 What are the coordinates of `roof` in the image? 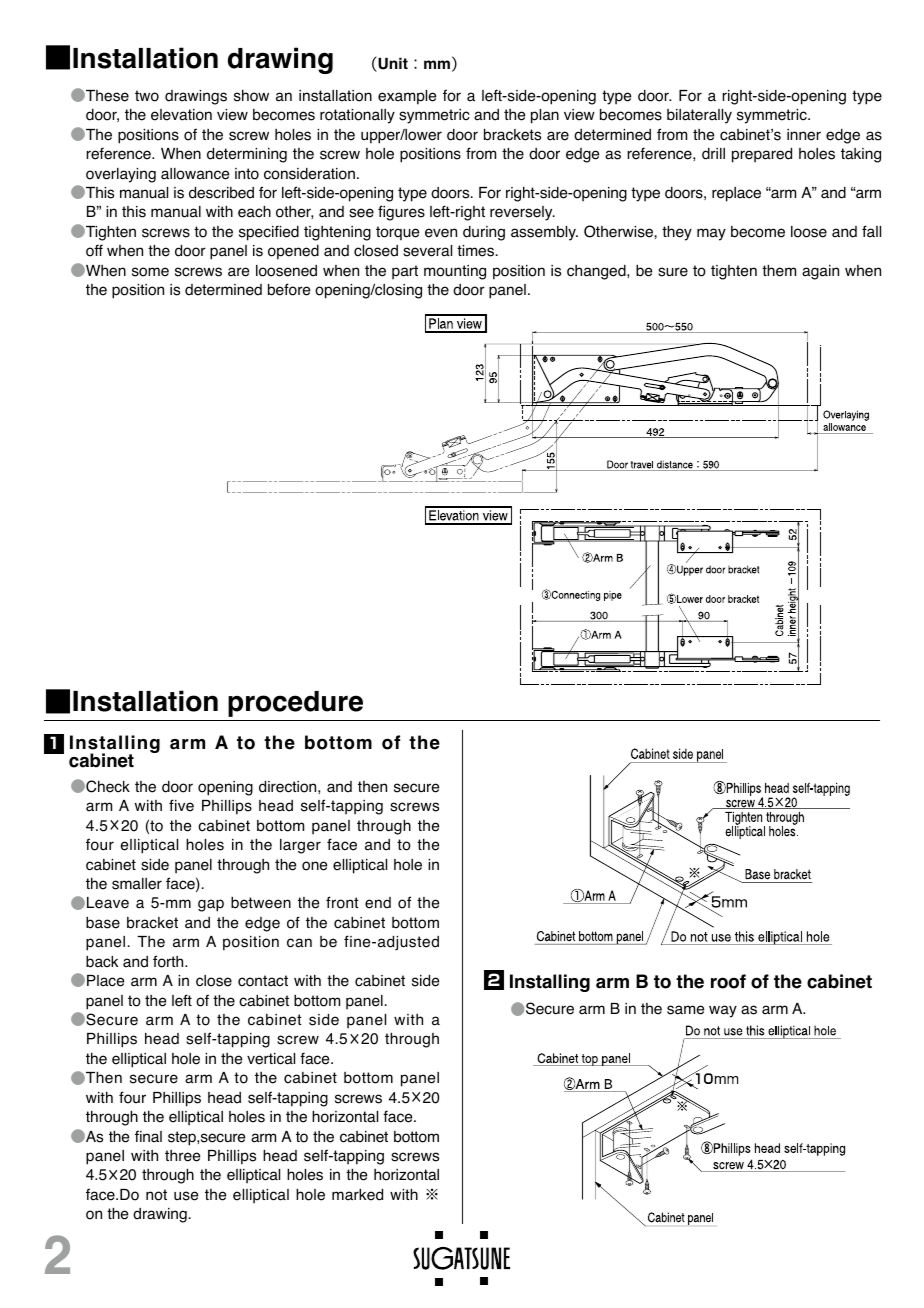 It's located at (728, 981).
